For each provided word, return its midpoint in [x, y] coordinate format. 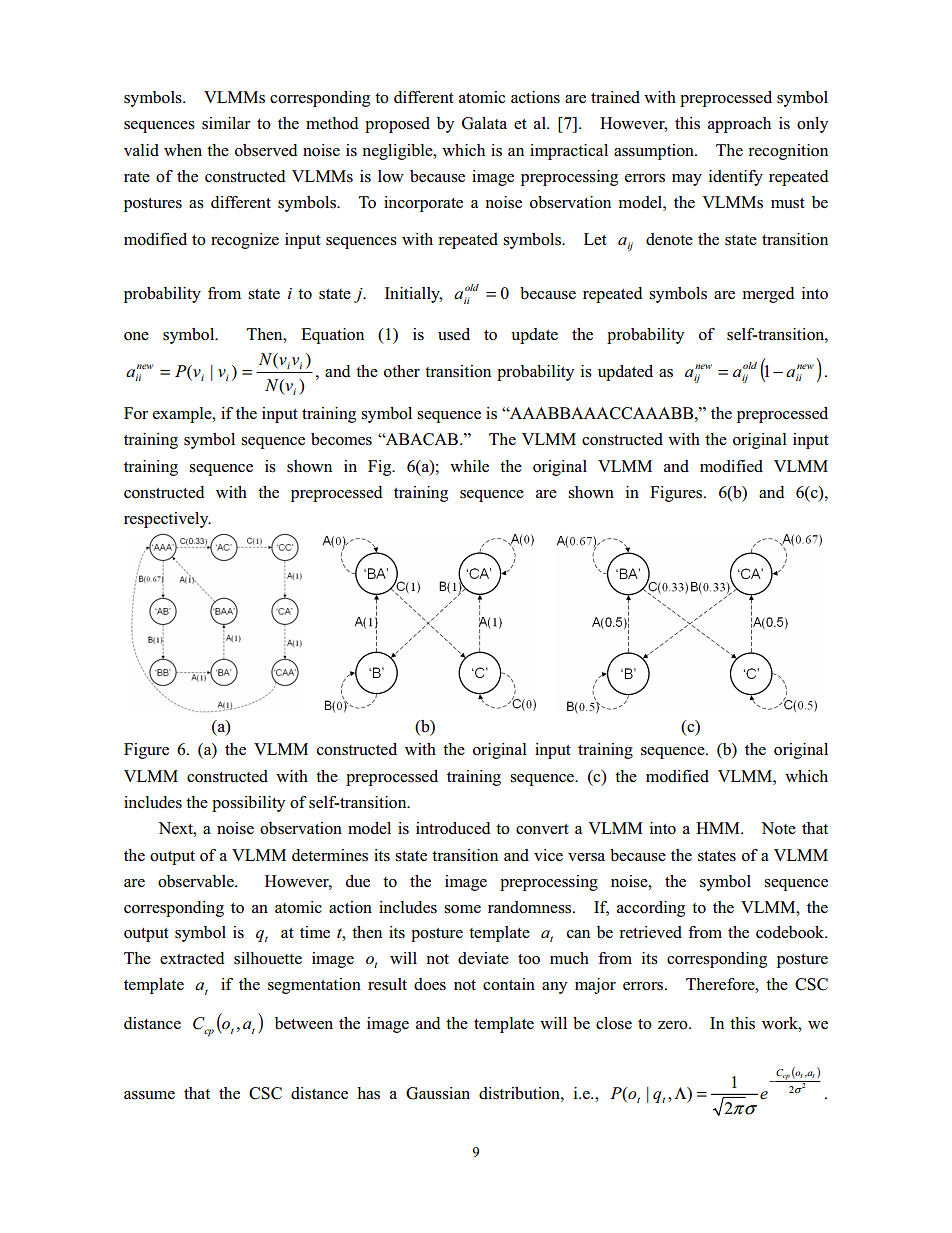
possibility [248, 804]
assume [149, 1095]
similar [226, 123]
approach [739, 125]
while [469, 466]
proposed [397, 125]
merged [769, 295]
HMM [719, 828]
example [183, 415]
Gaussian [438, 1093]
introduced [453, 828]
